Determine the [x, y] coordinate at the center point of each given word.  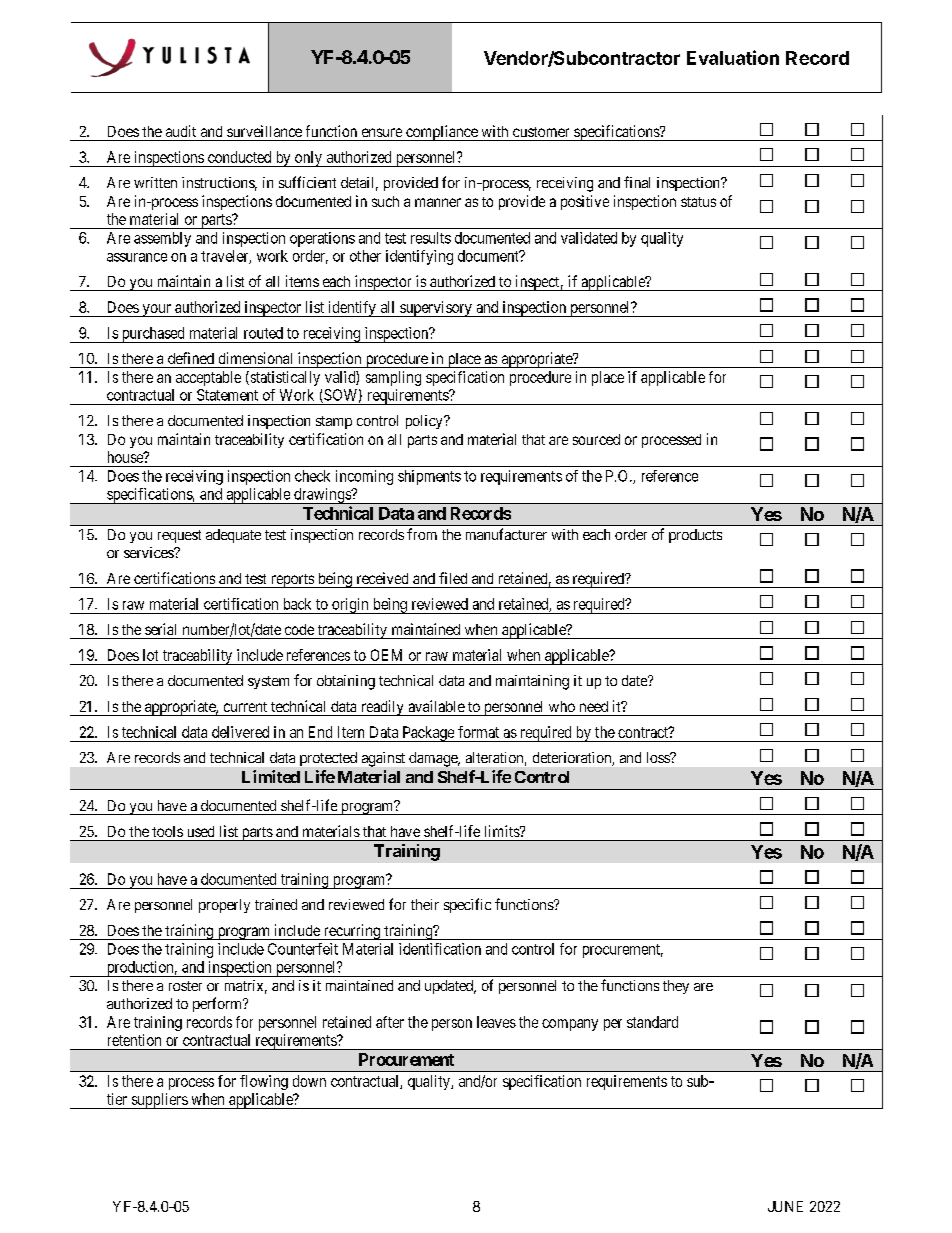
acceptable [208, 378]
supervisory [436, 309]
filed [453, 578]
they [676, 987]
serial [160, 629]
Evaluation [733, 57]
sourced [596, 439]
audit [181, 131]
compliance [441, 133]
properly [224, 906]
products [695, 536]
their [425, 904]
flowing [264, 1082]
